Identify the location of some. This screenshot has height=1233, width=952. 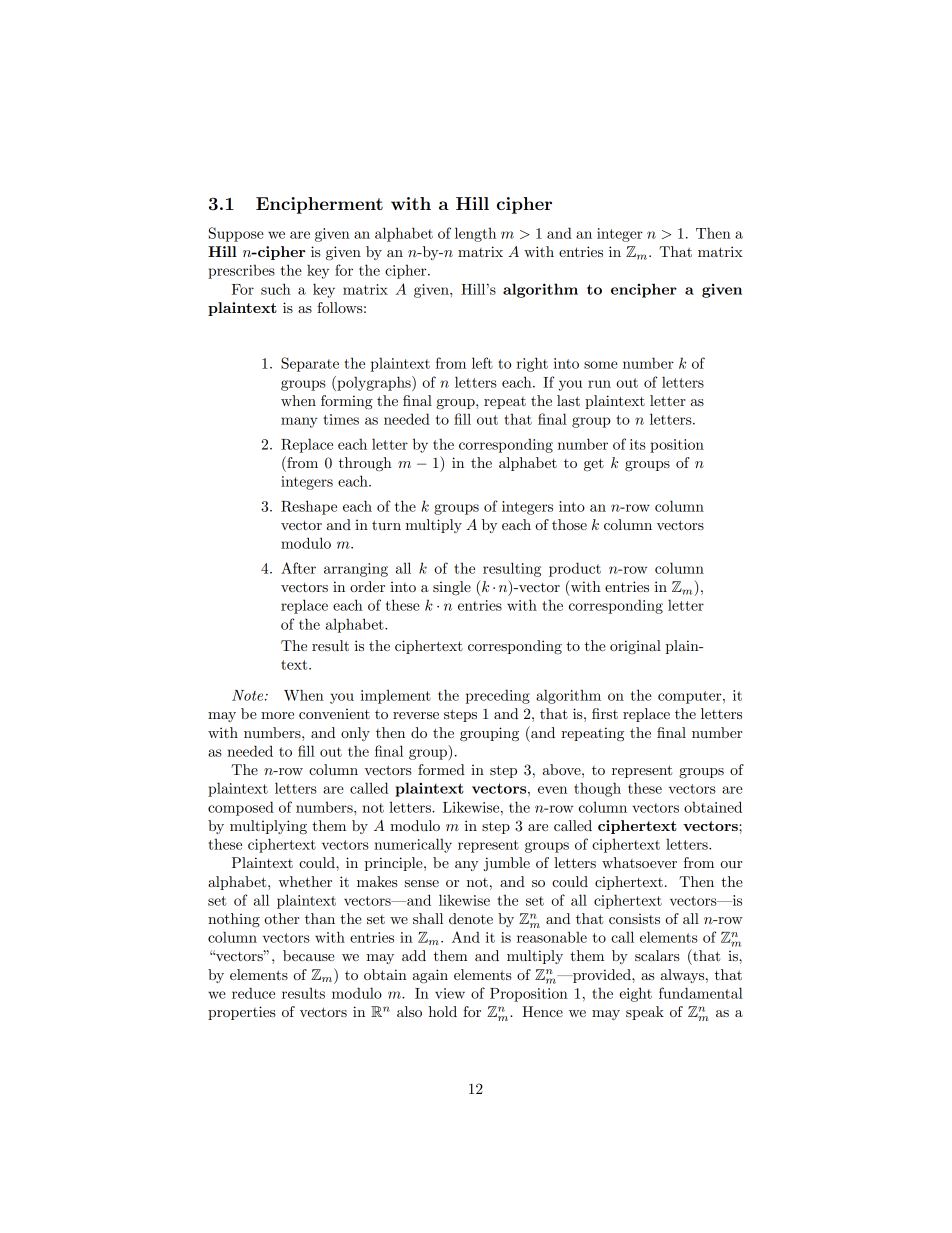
(601, 365).
